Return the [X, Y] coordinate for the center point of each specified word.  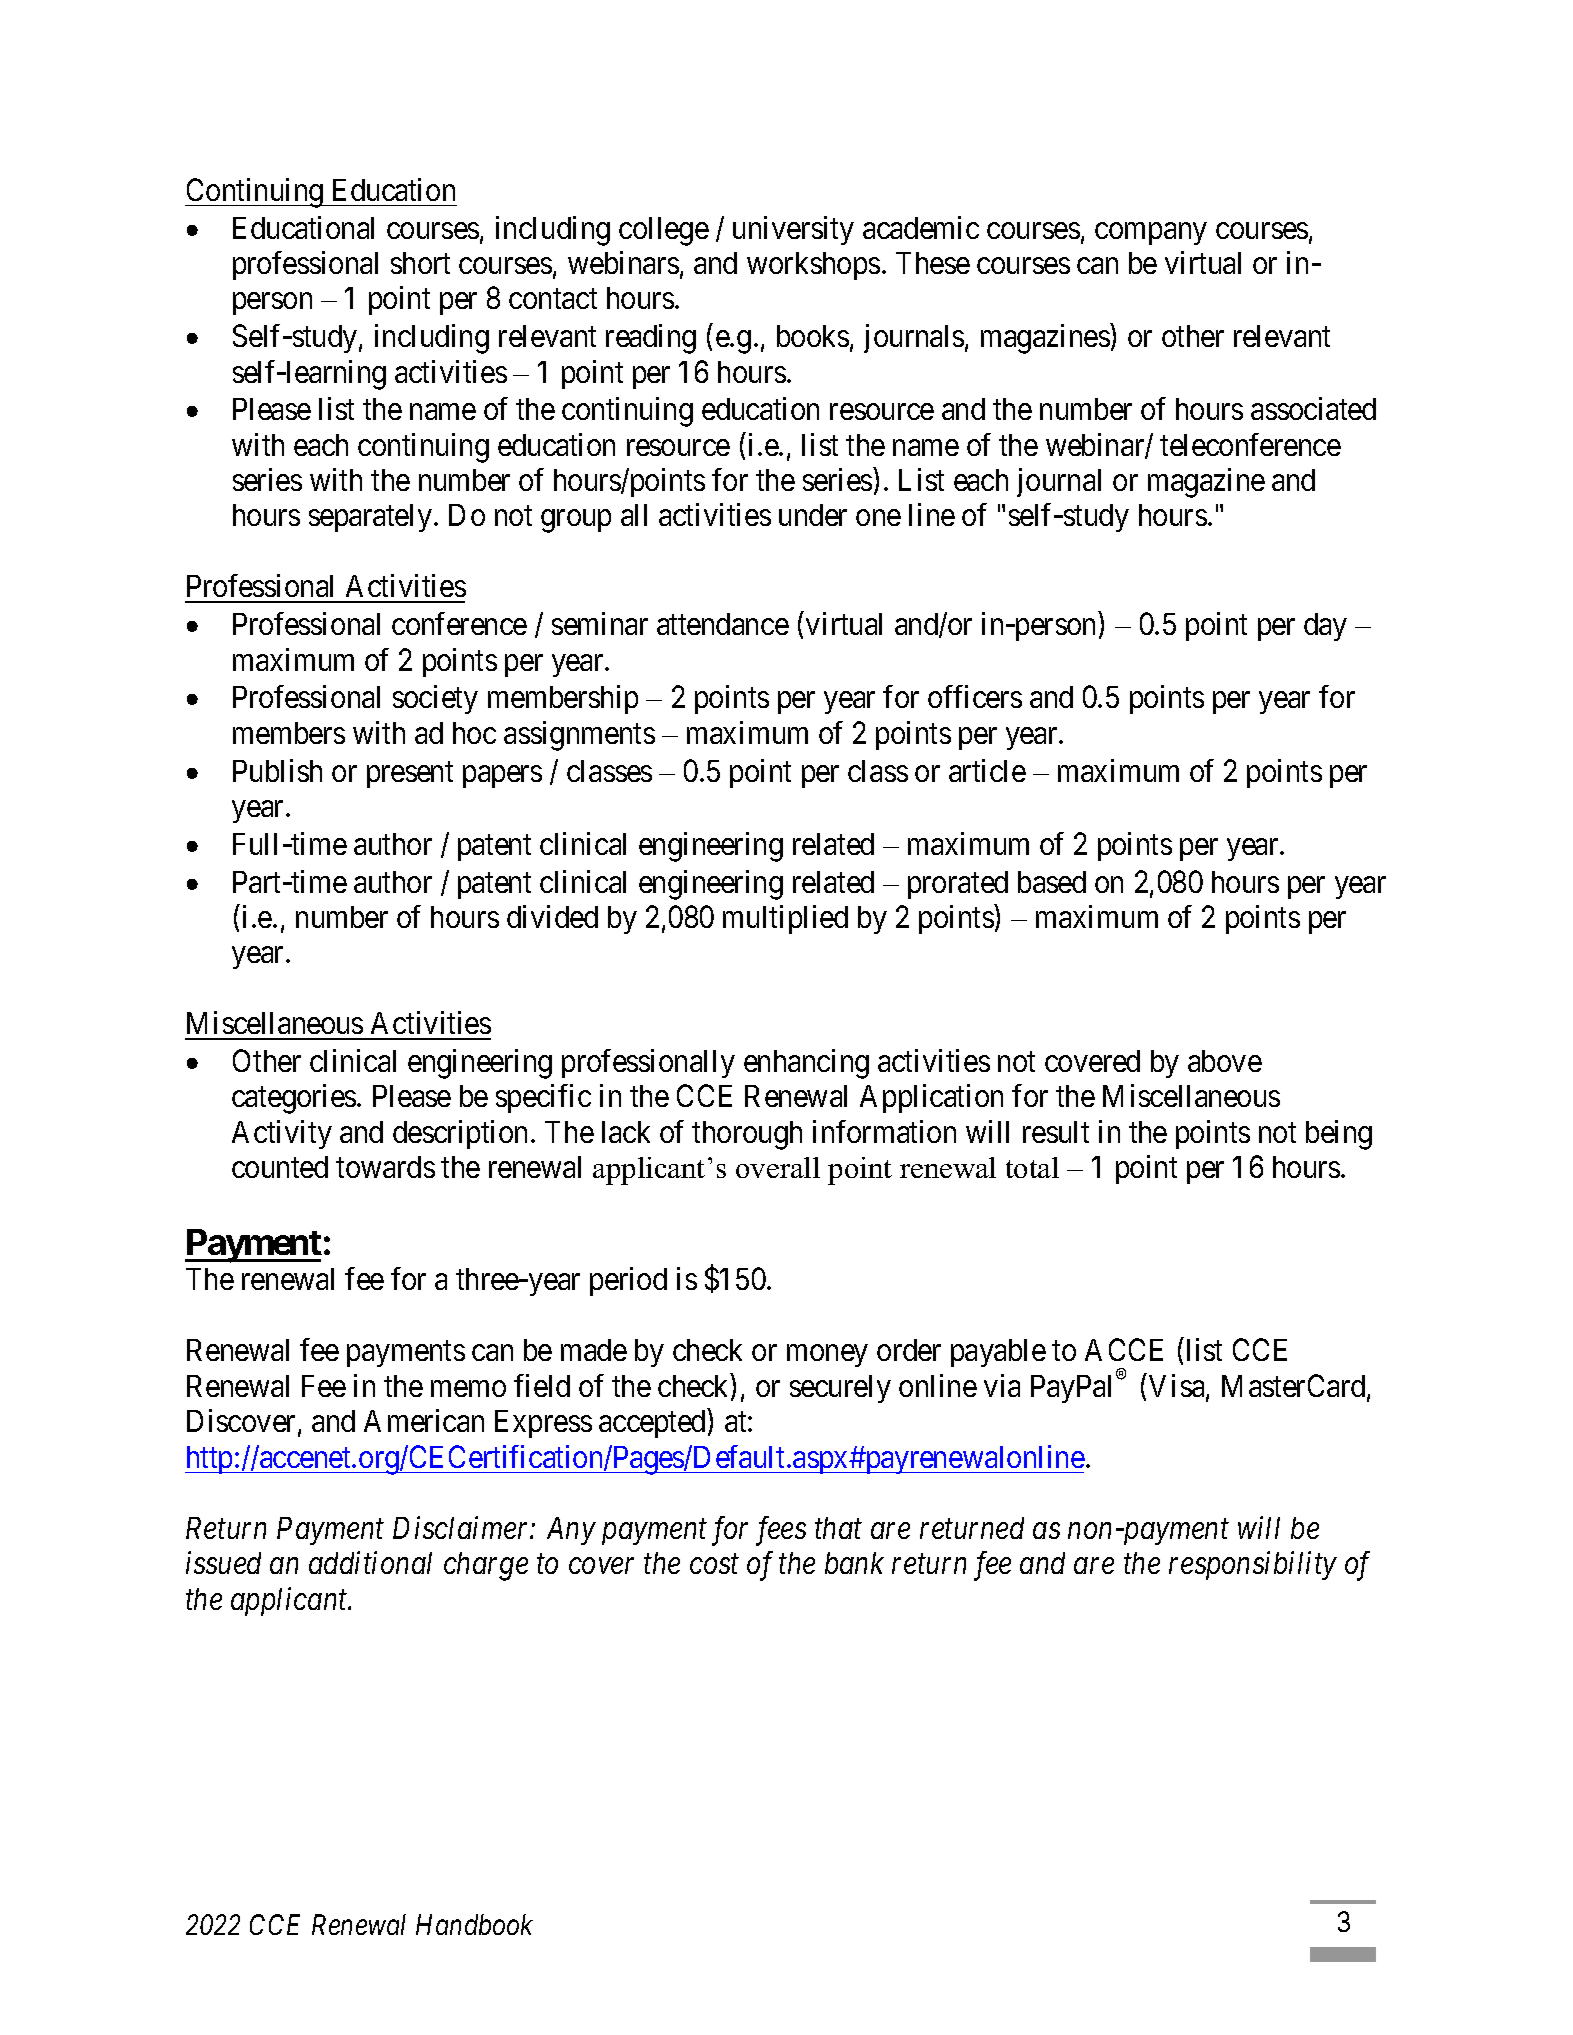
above [1225, 1061]
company [1151, 233]
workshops [813, 266]
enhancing [806, 1064]
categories [294, 1099]
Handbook [474, 1924]
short [420, 263]
